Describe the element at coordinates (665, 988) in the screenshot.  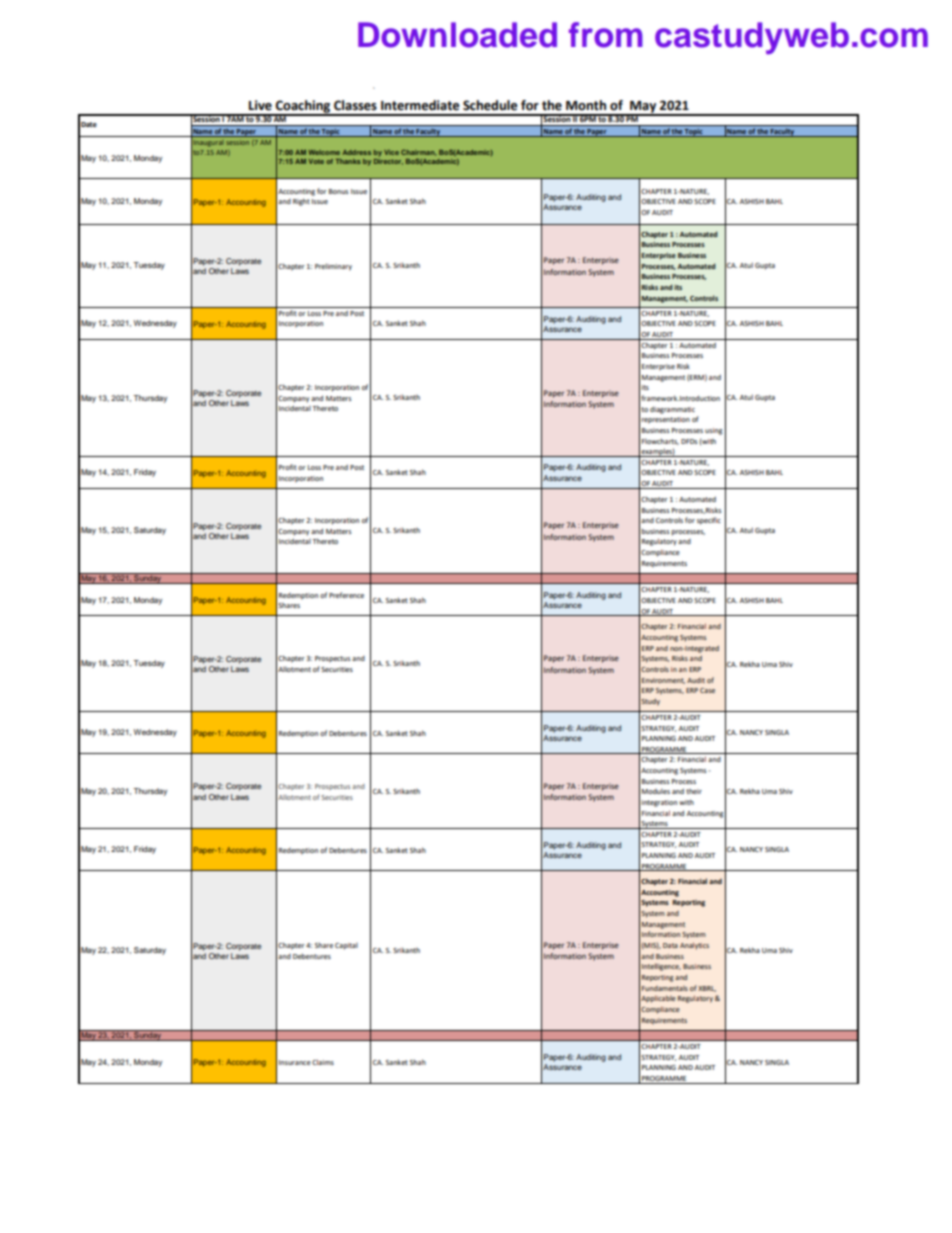
I see `Fundamentals` at that location.
